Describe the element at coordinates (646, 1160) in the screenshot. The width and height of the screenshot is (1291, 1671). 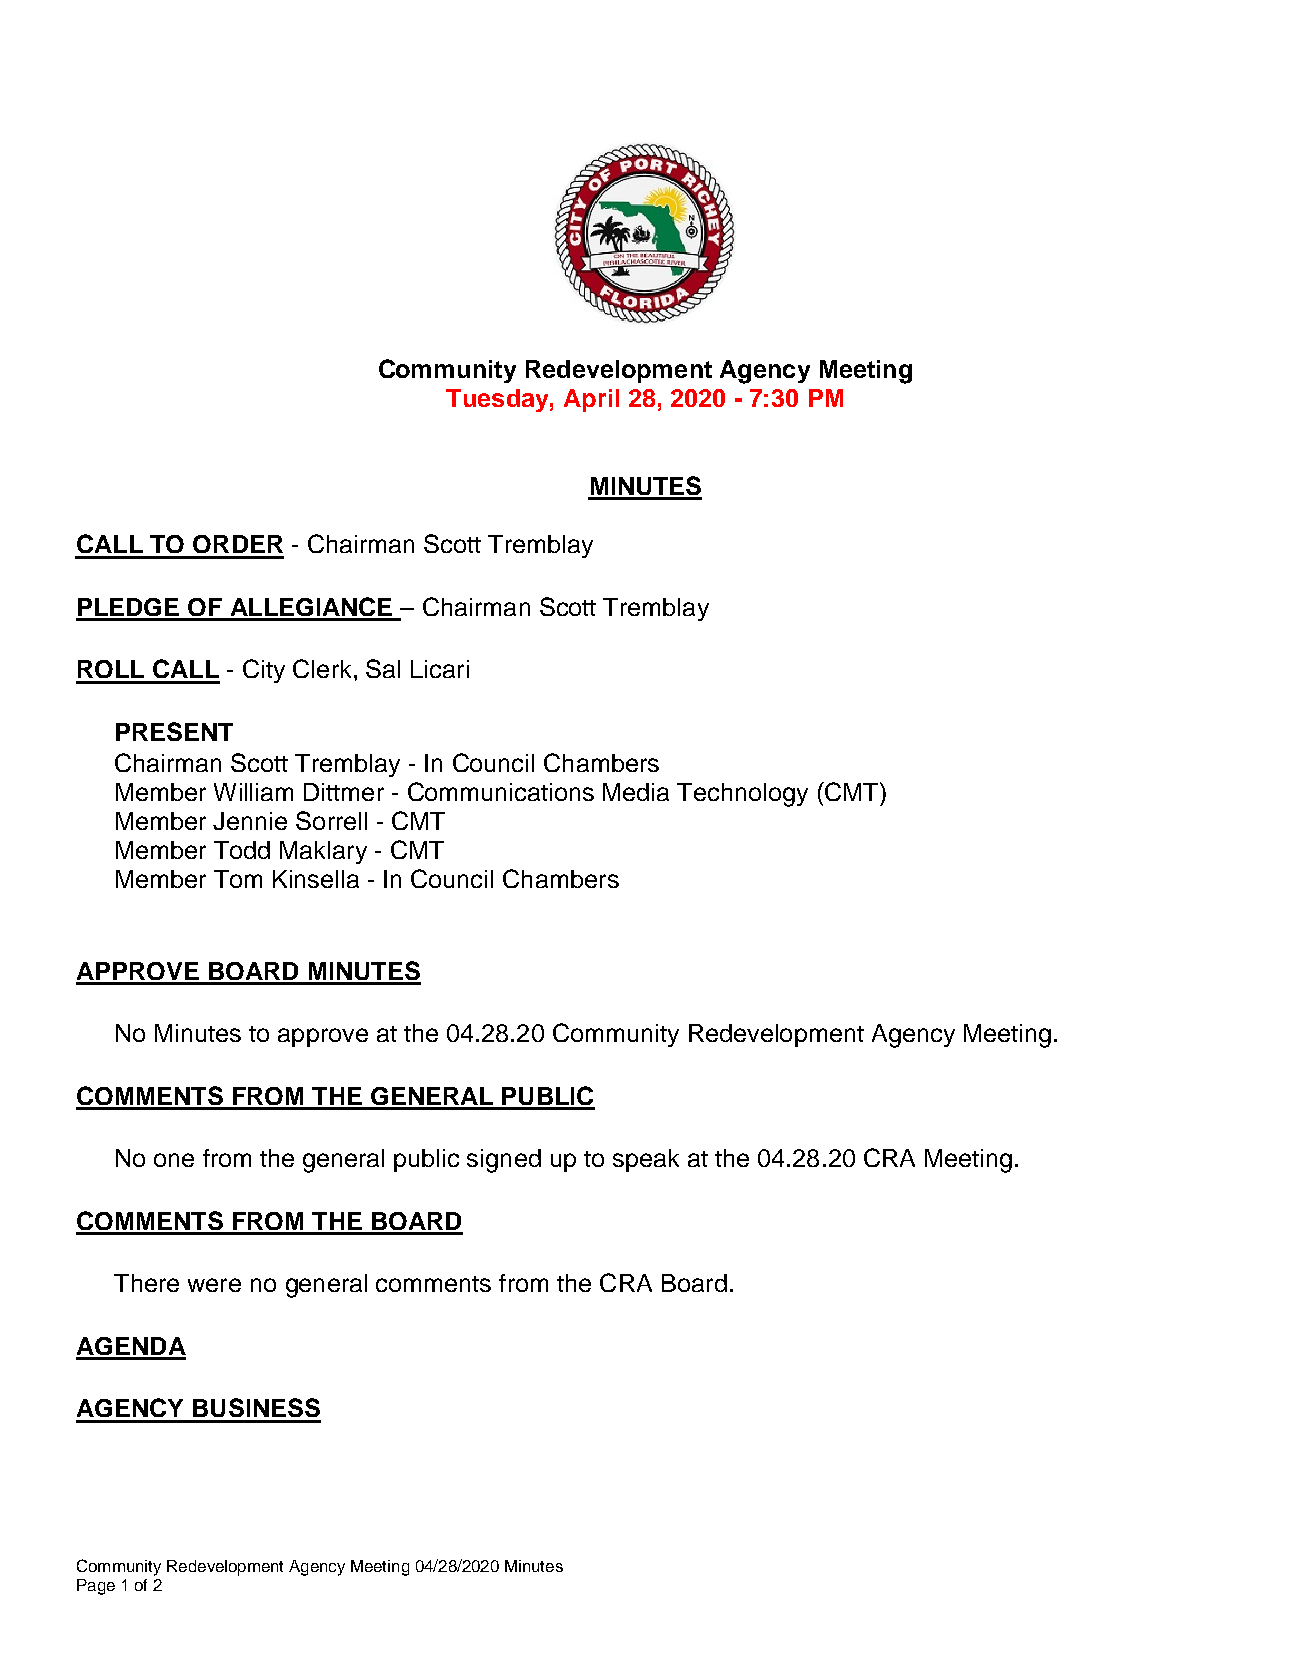
I see `speak` at that location.
